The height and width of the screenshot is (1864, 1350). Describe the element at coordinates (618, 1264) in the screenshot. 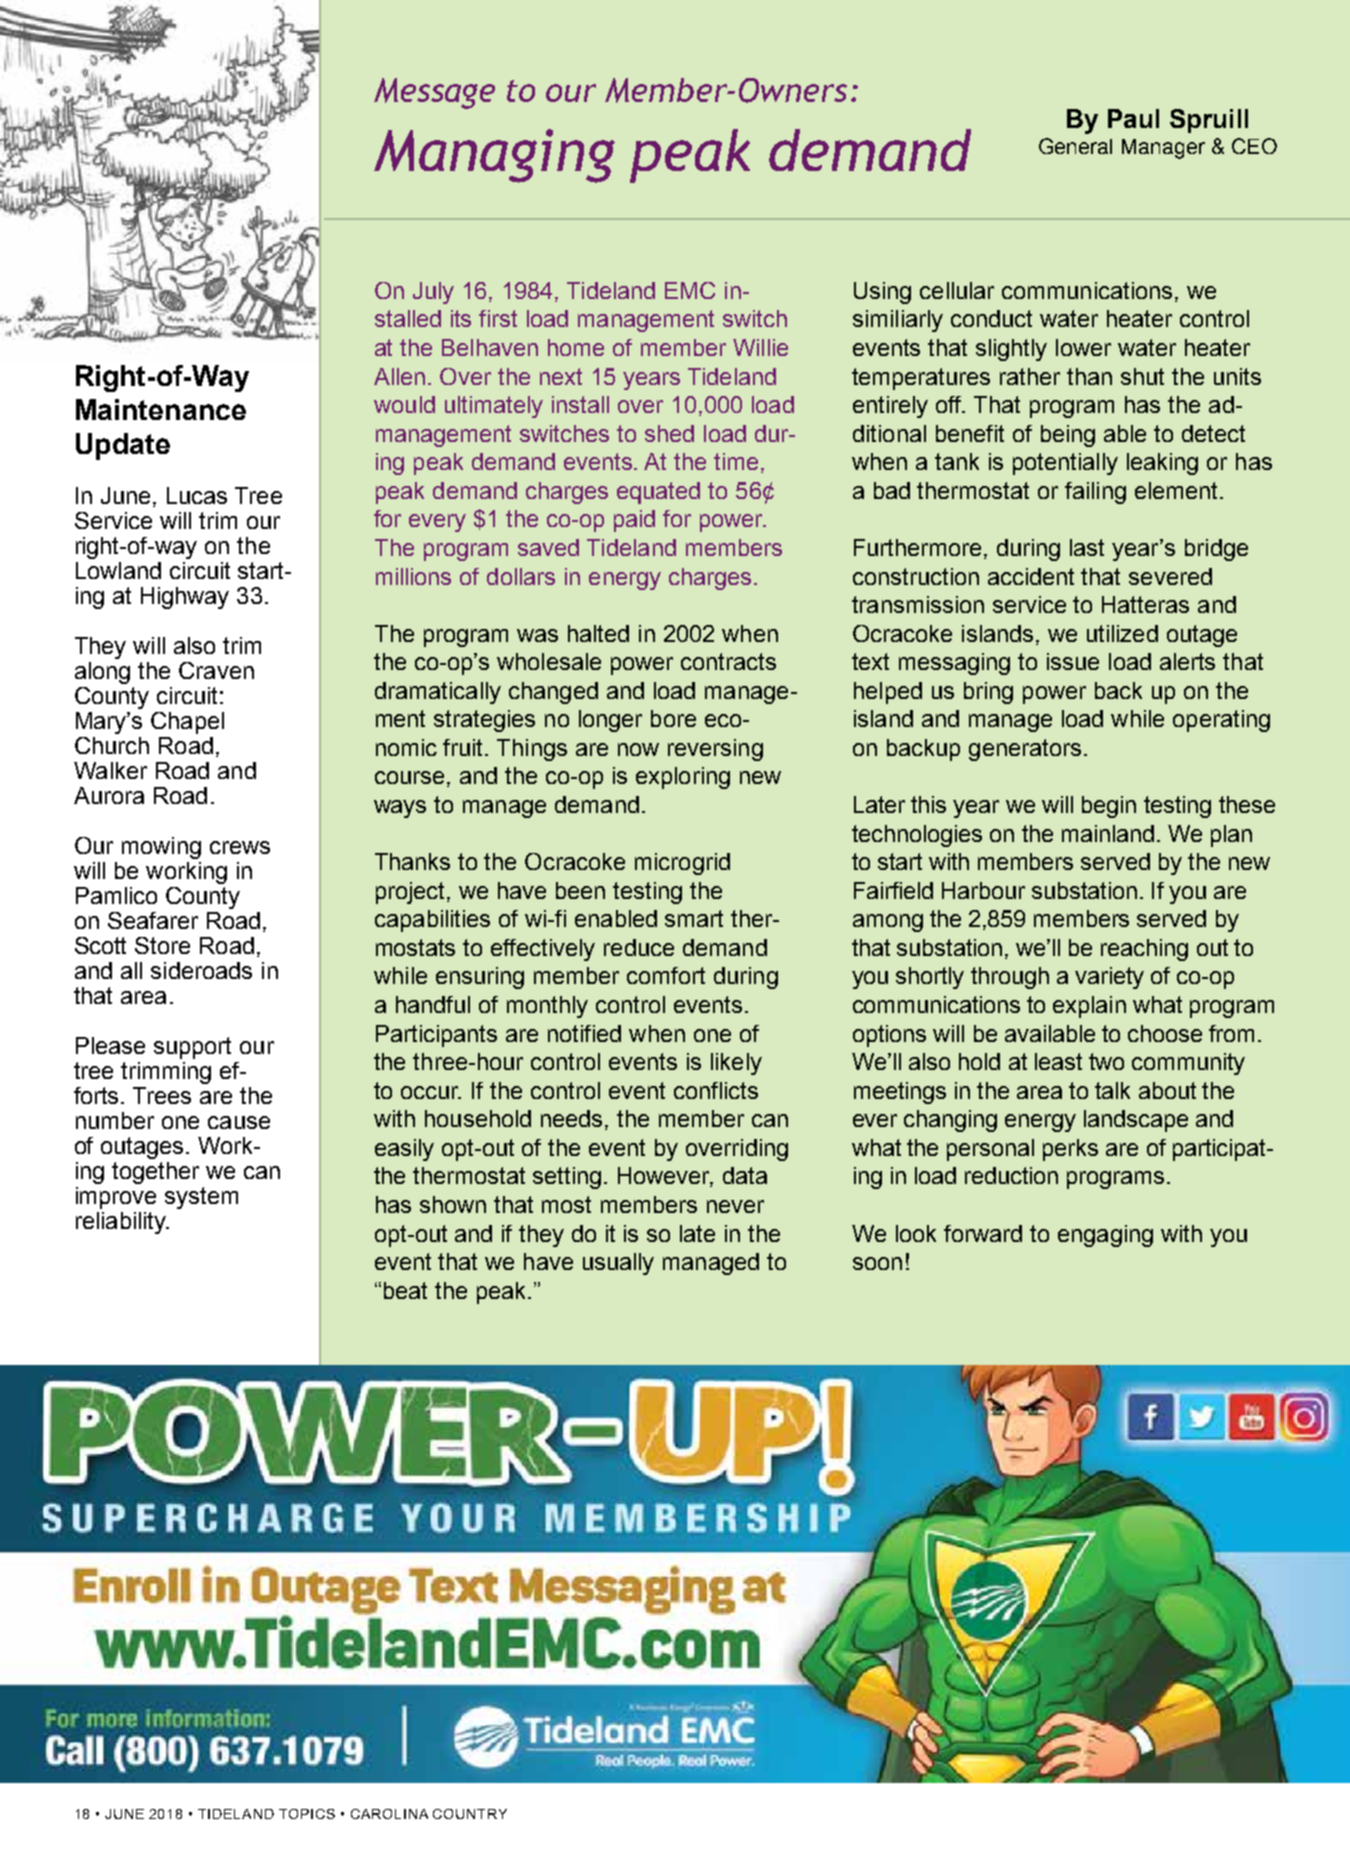

I see `usually` at that location.
